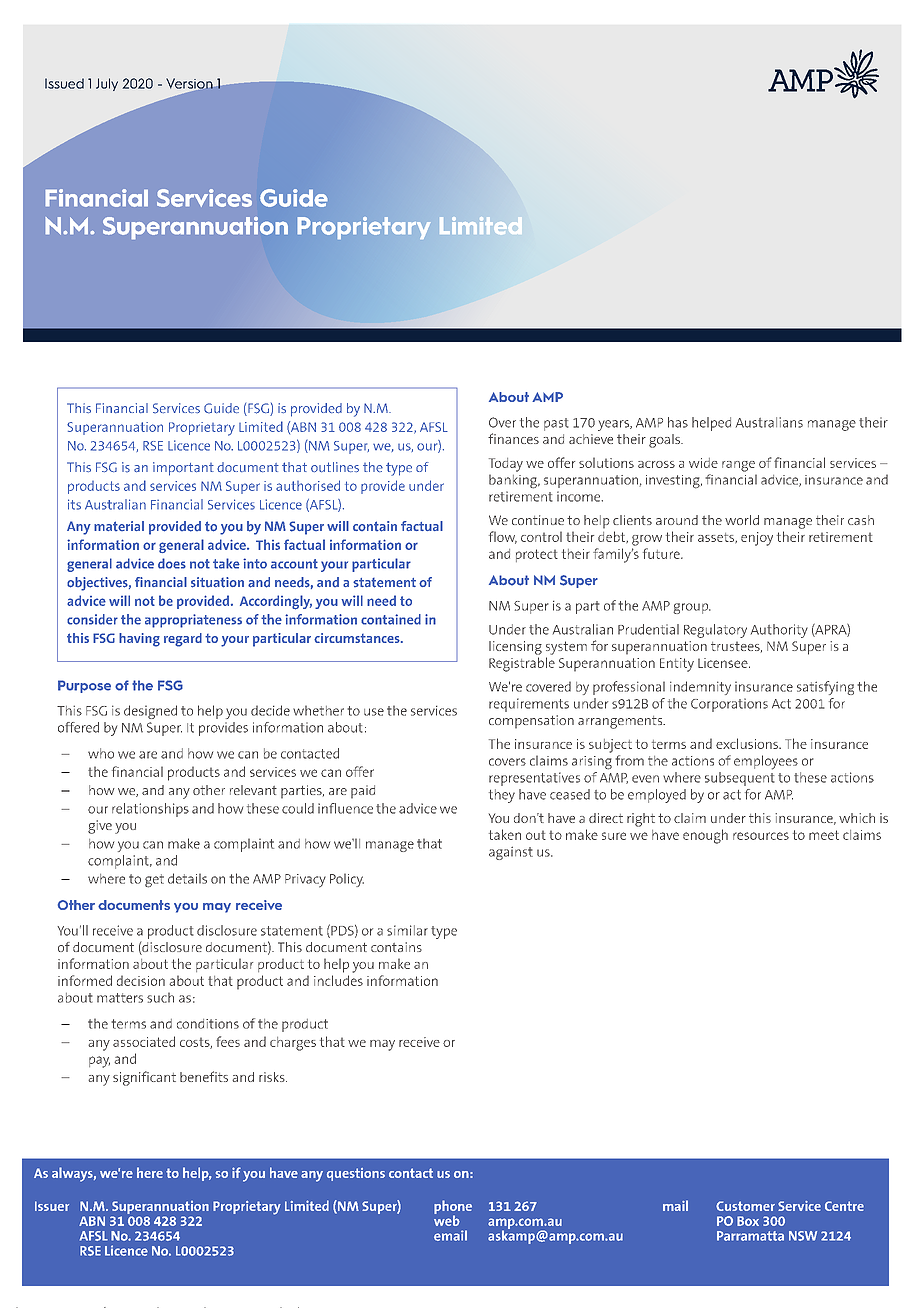 The width and height of the page is (924, 1308). What do you see at coordinates (724, 663) in the page?
I see `Licensee` at bounding box center [724, 663].
